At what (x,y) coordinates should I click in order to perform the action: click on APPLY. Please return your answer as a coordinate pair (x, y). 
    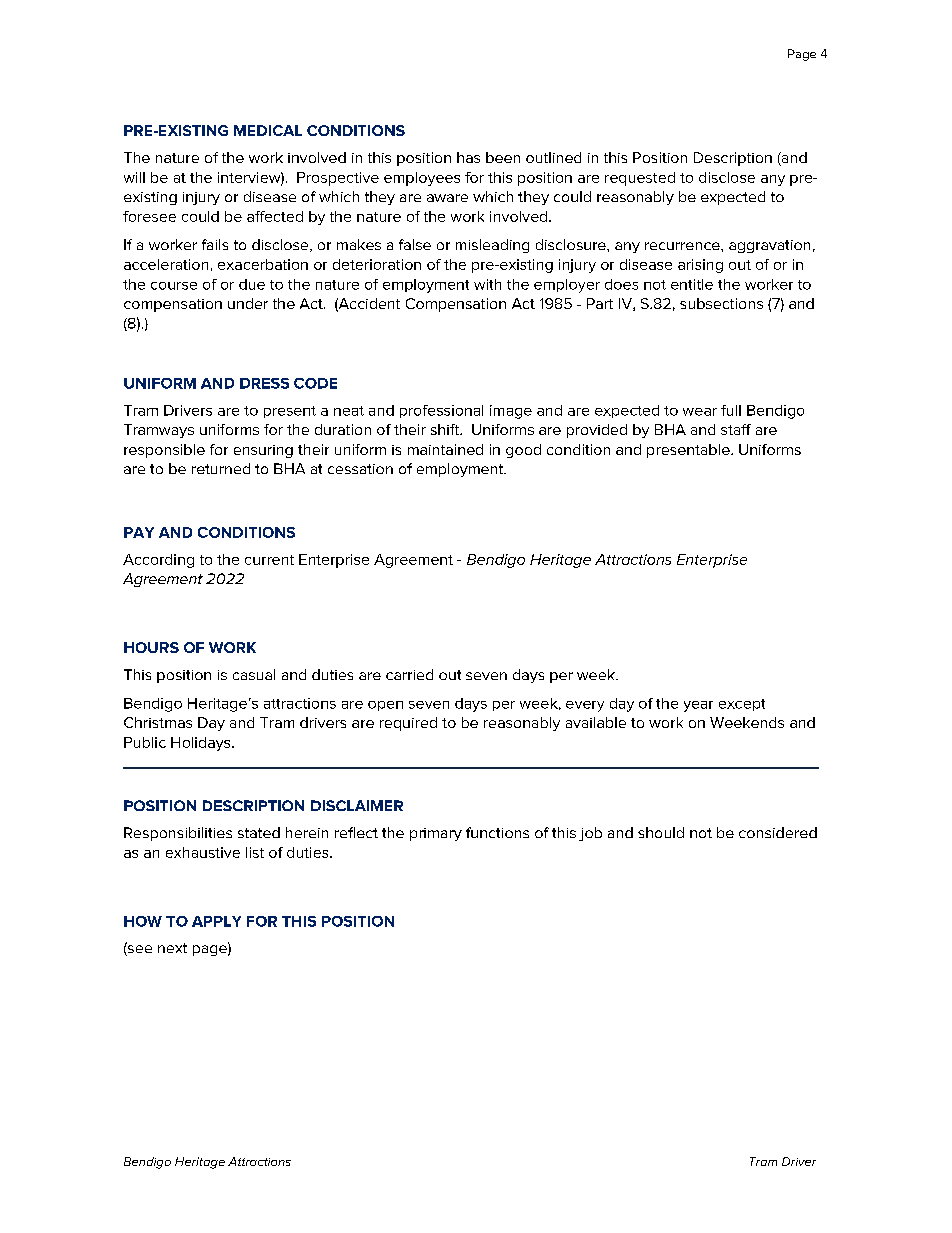
    Looking at the image, I should click on (216, 921).
